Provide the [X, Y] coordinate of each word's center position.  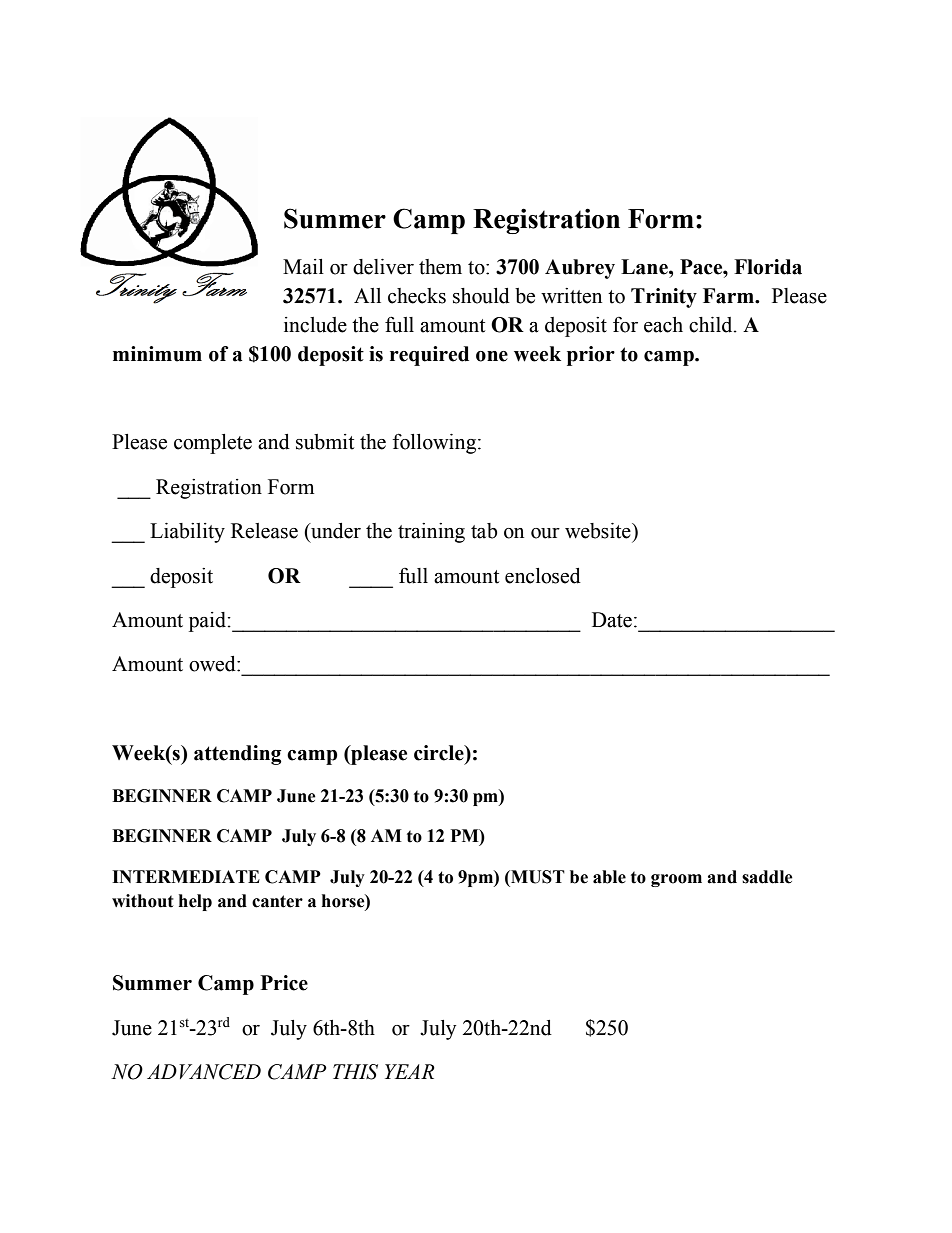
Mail [303, 267]
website [599, 531]
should [481, 296]
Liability [187, 533]
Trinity [664, 298]
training [431, 533]
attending [238, 755]
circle [440, 753]
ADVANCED [204, 1072]
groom [676, 880]
